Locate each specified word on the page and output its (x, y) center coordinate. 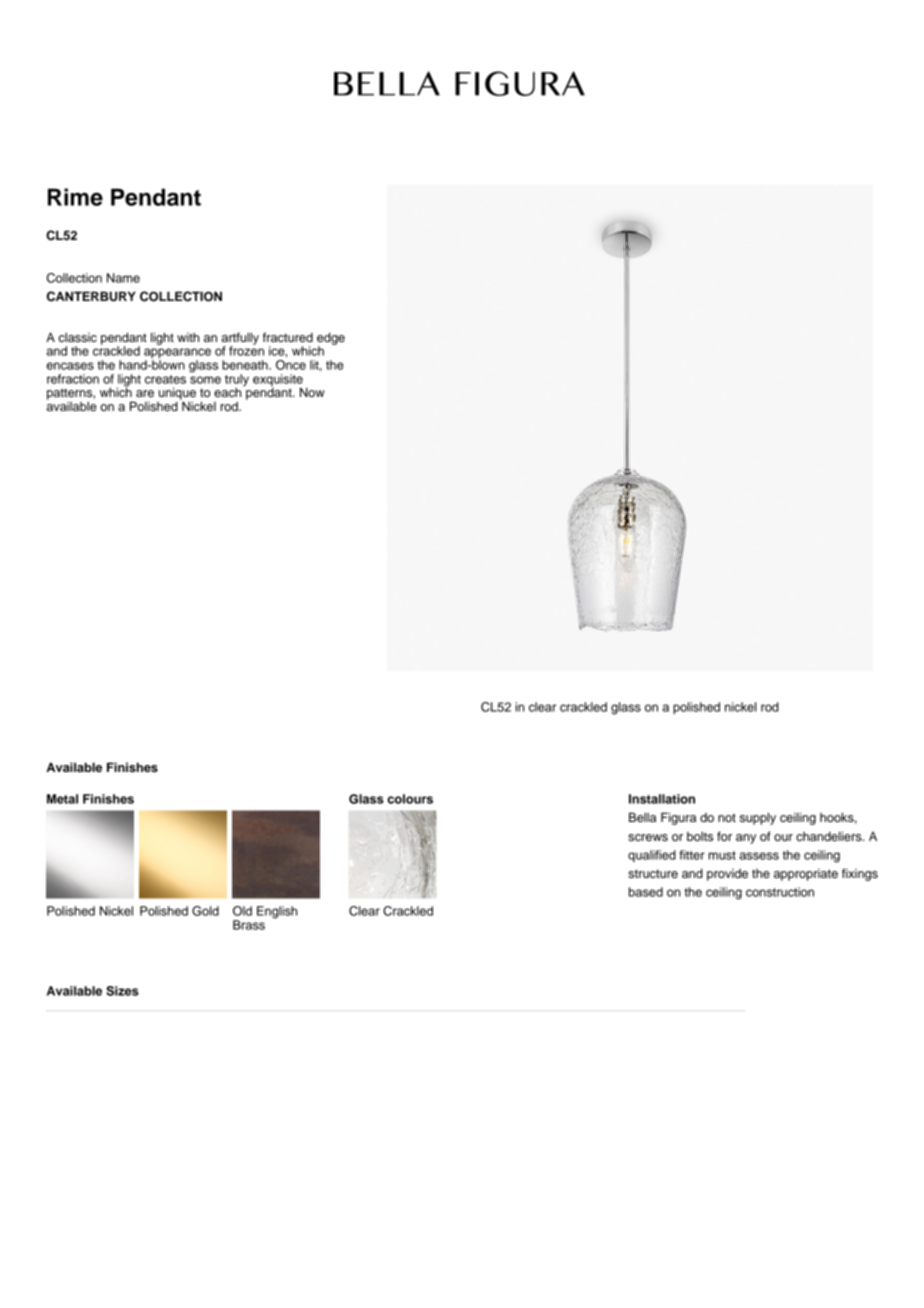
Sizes (122, 991)
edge (331, 339)
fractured (288, 337)
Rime (75, 197)
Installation (662, 799)
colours (410, 799)
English (277, 912)
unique (177, 394)
